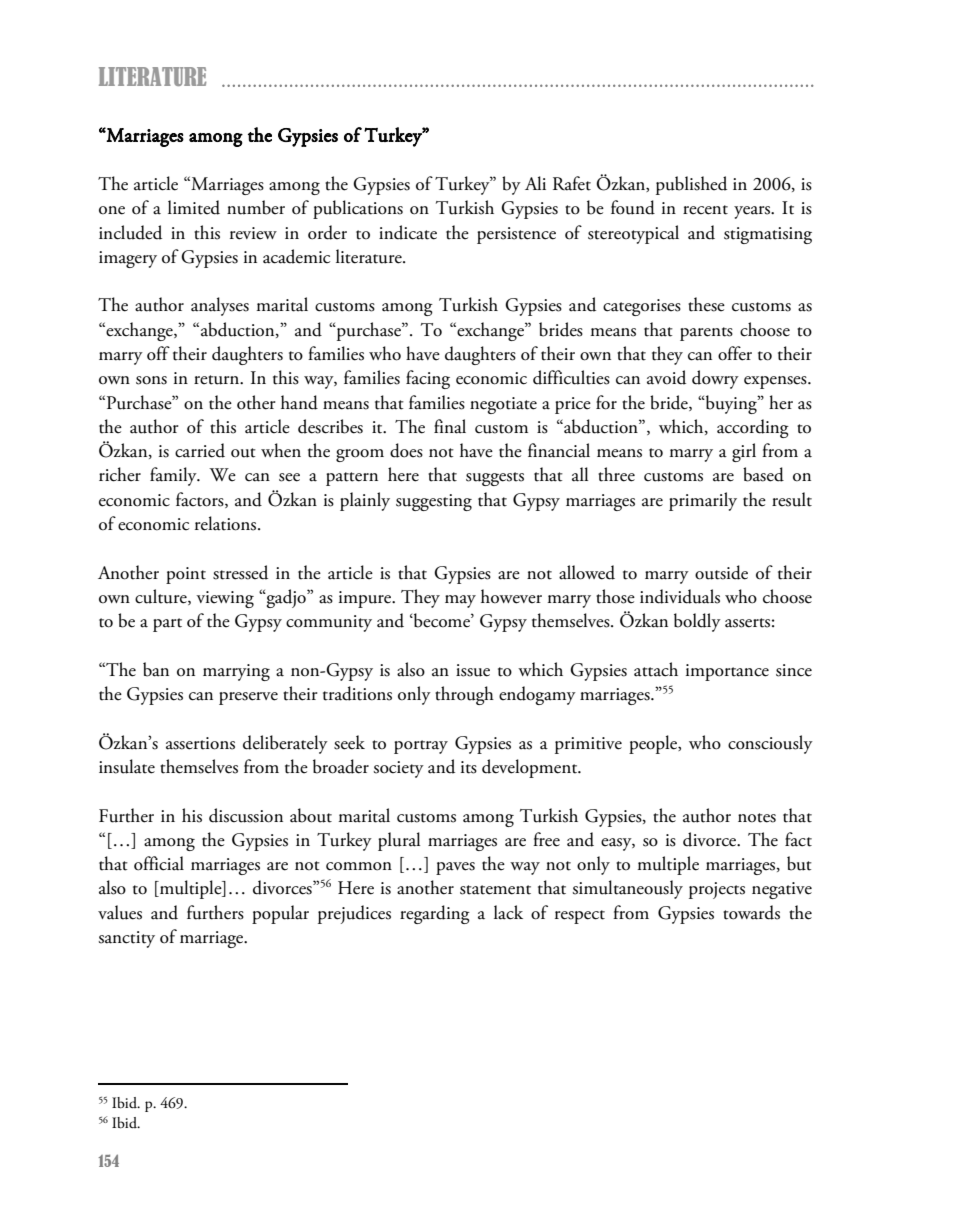 Image resolution: width=960 pixels, height=1232 pixels. I want to click on facing, so click(428, 379).
